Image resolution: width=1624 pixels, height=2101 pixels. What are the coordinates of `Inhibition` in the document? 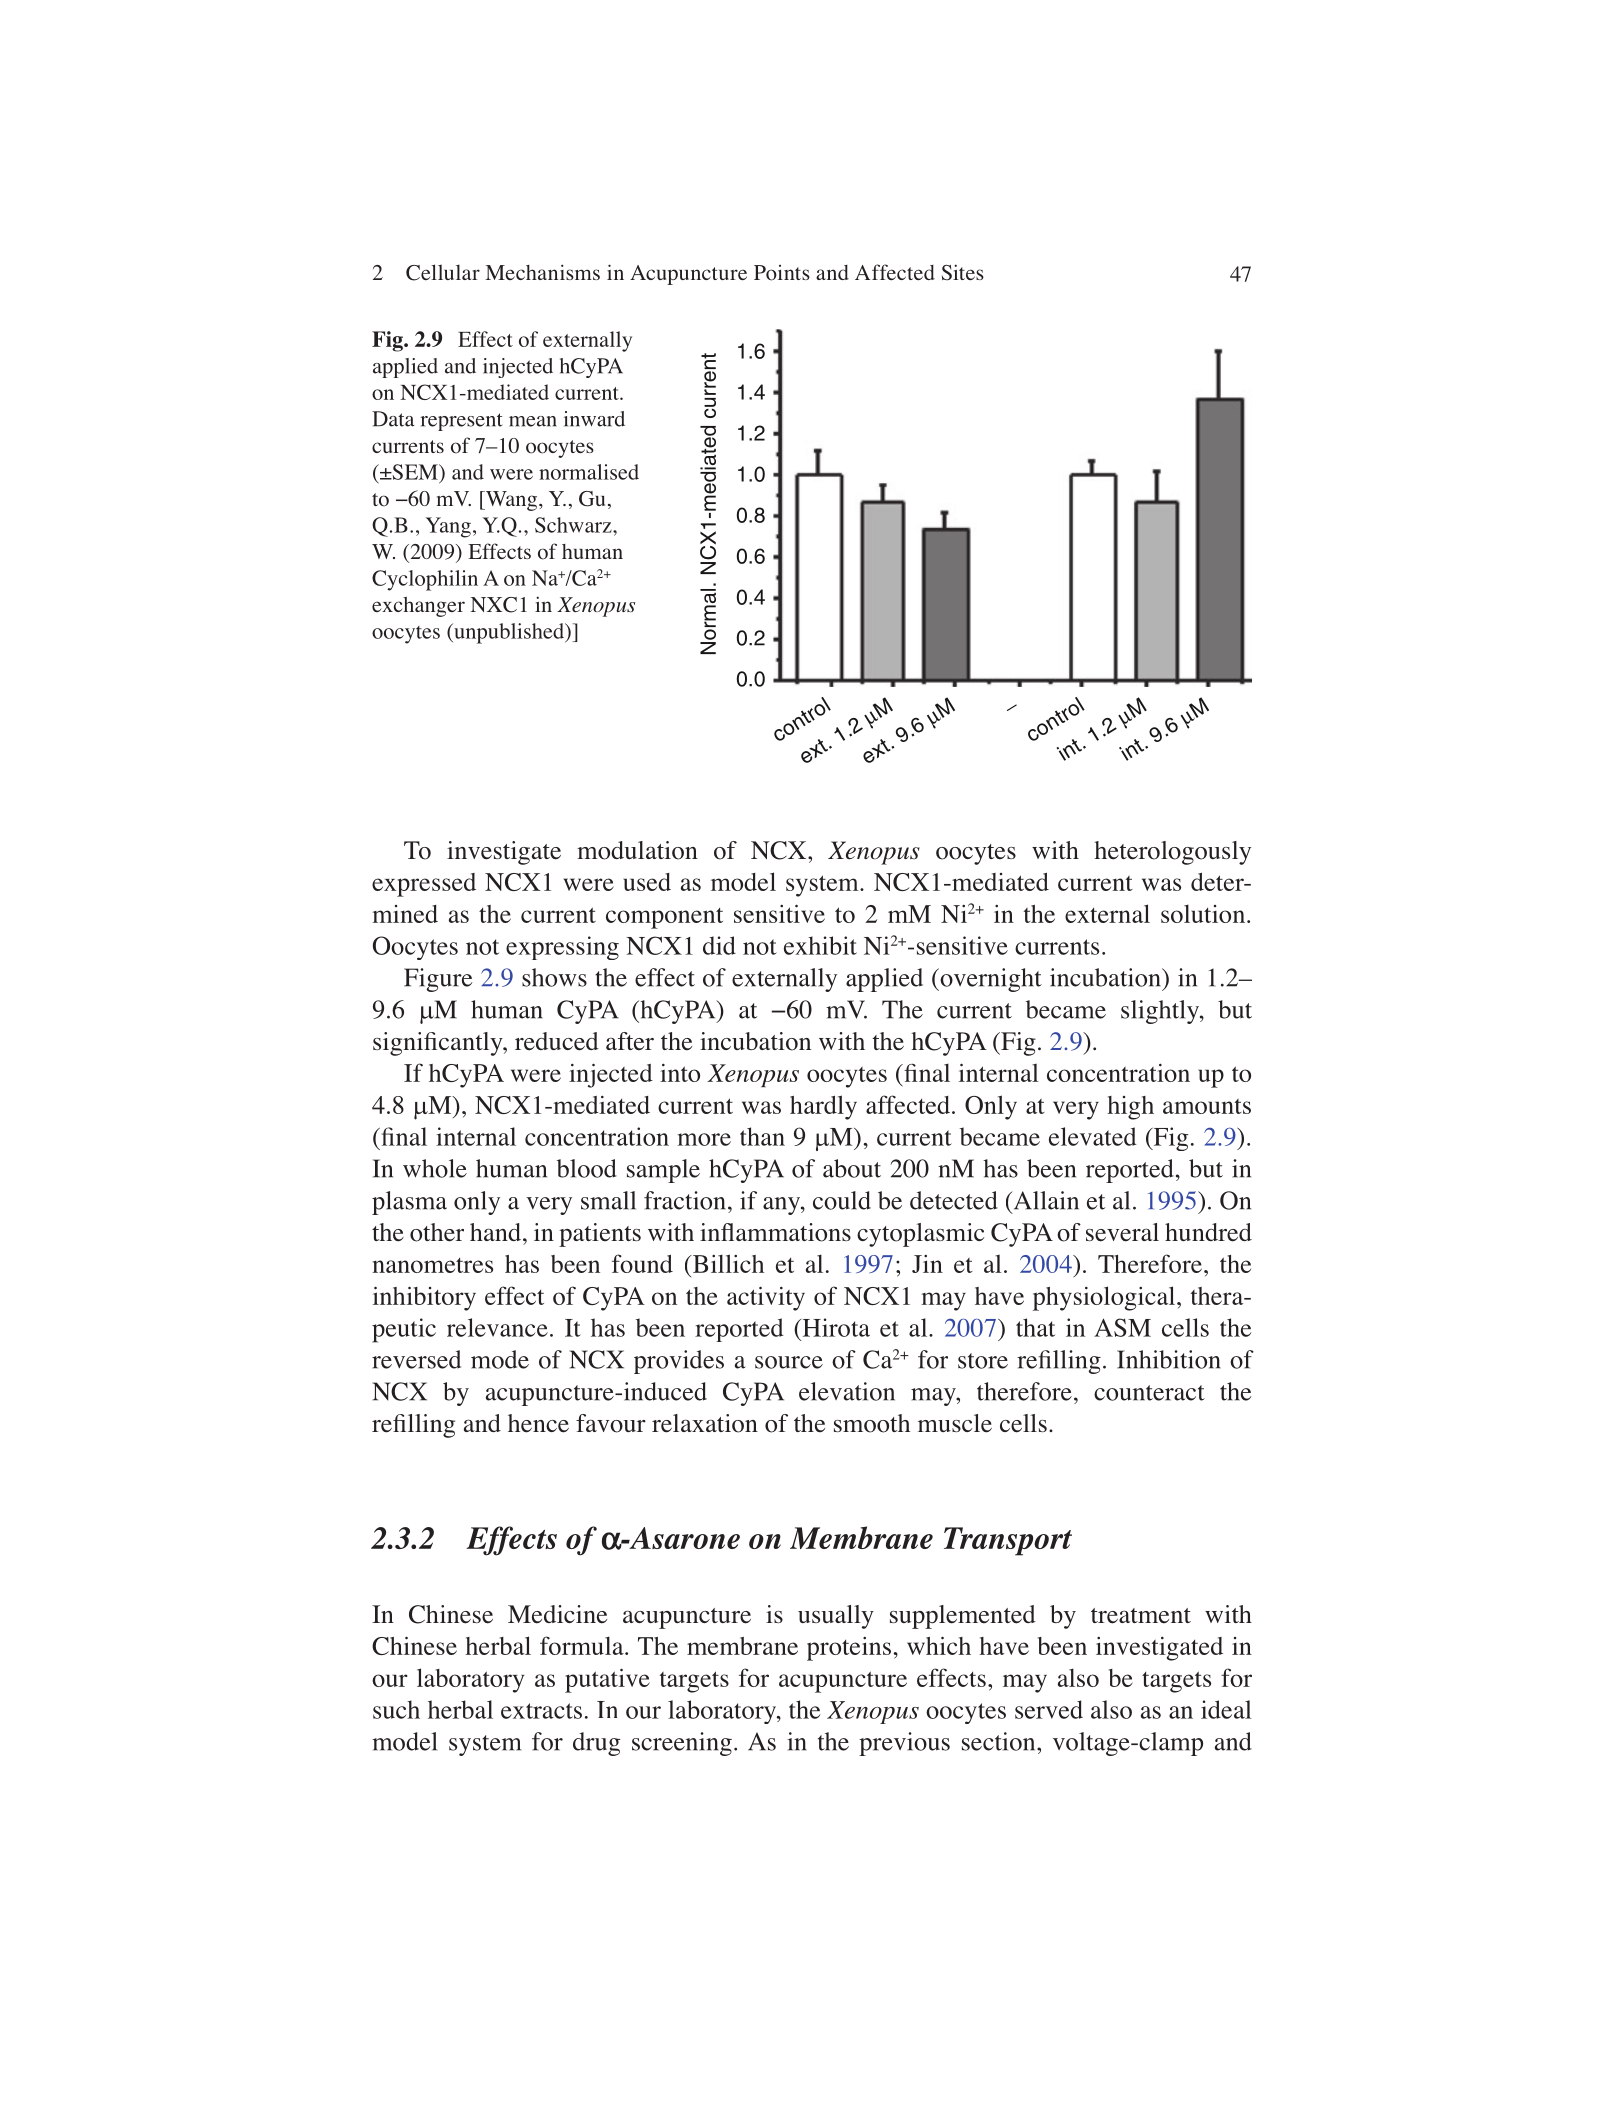 It's located at (1169, 1359).
